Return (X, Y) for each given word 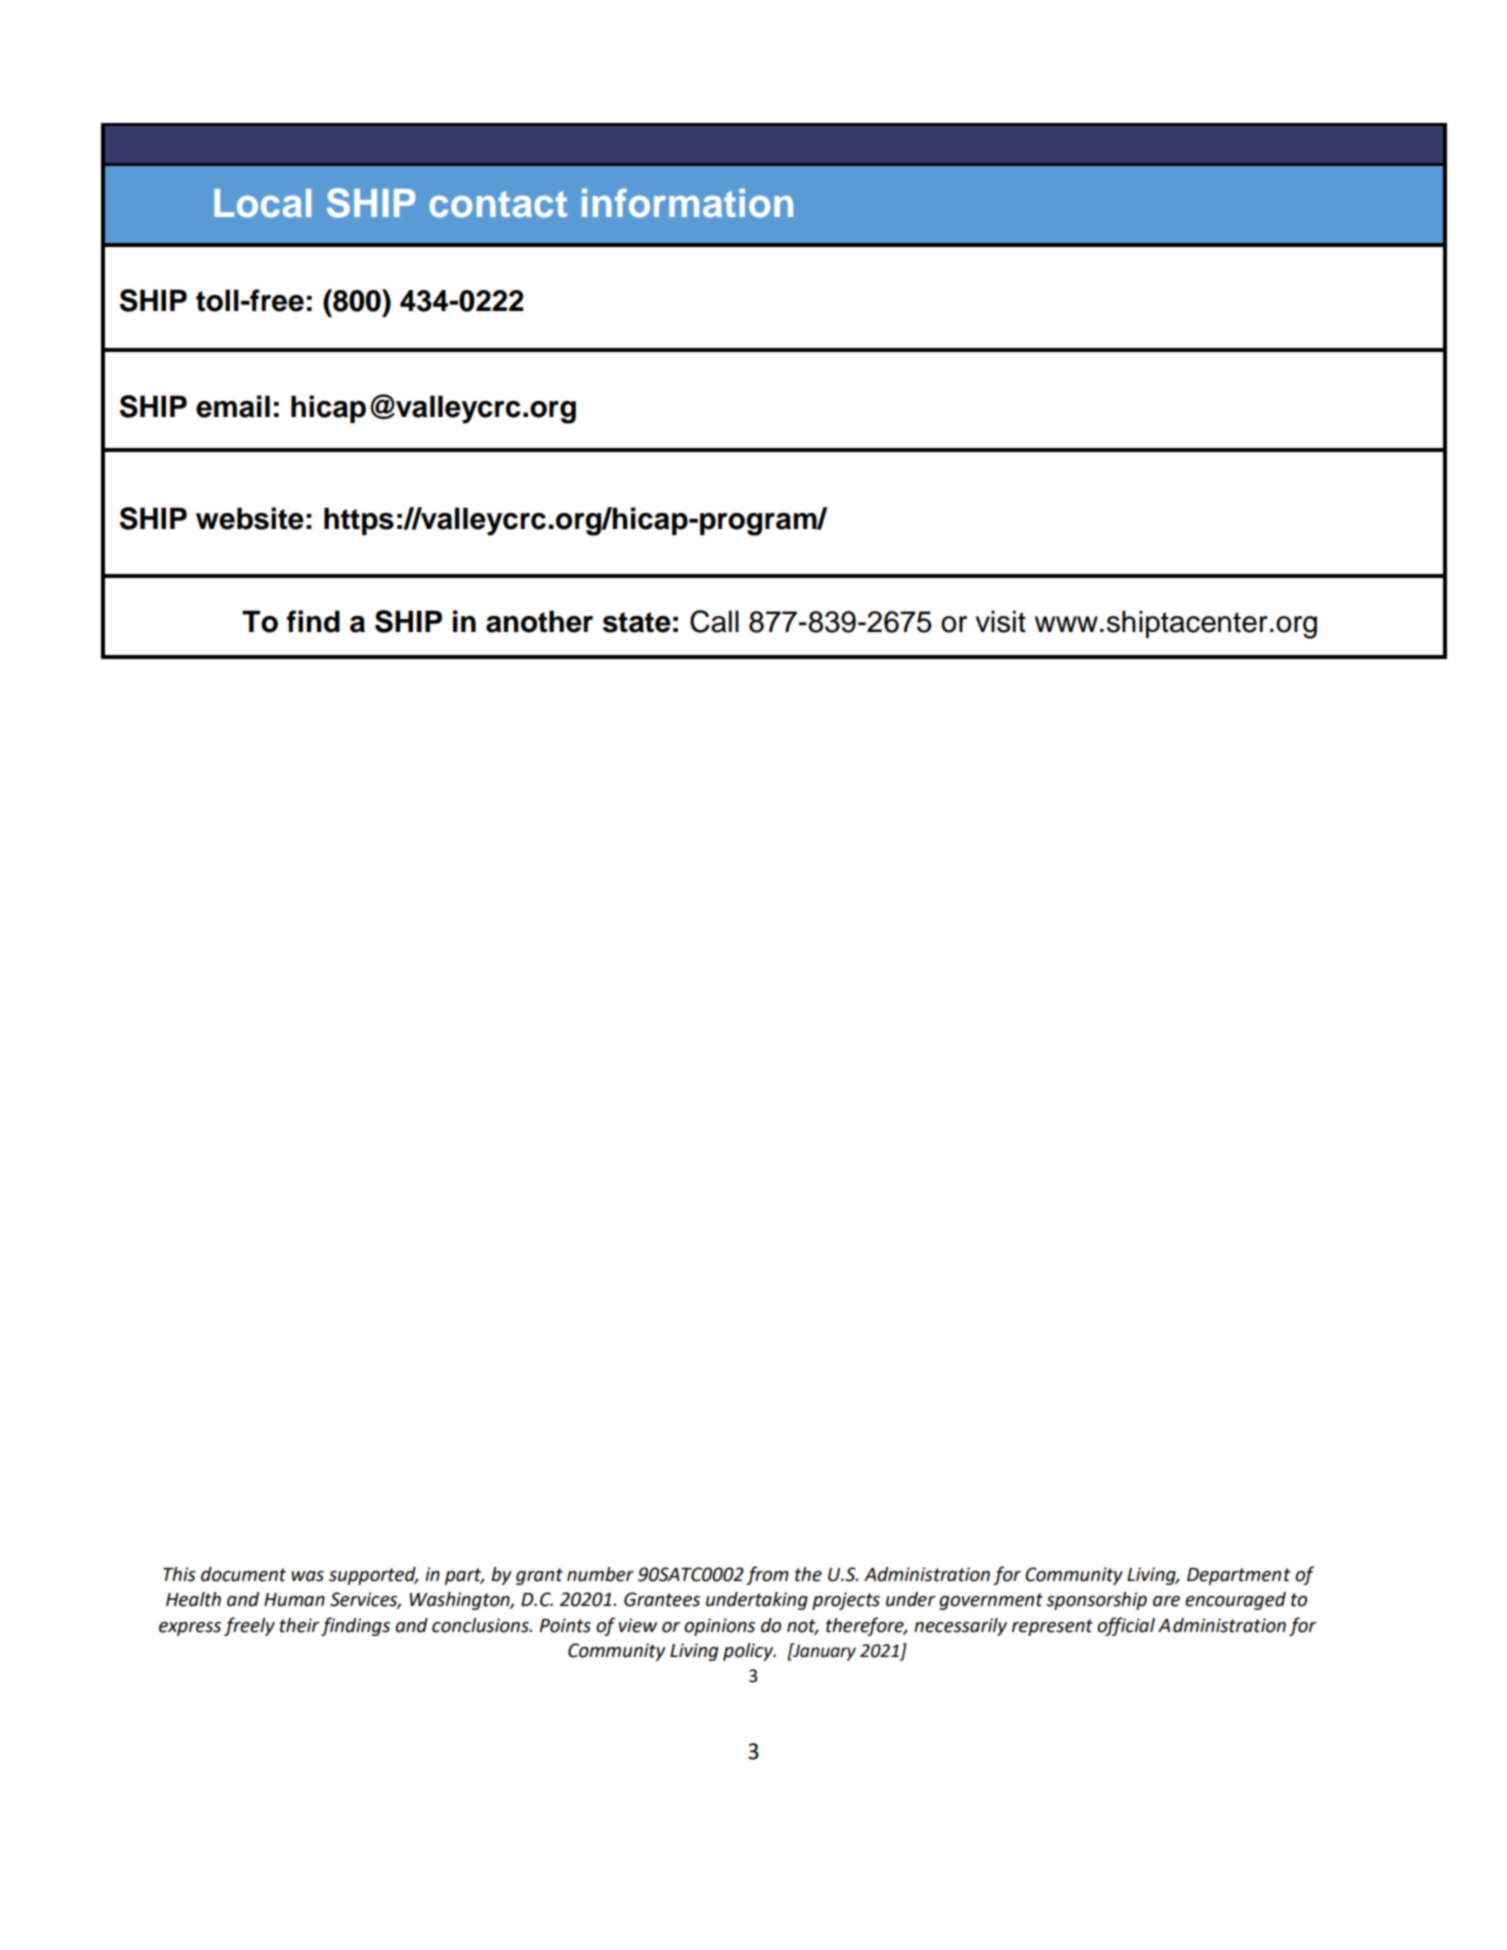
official (1126, 1626)
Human (294, 1600)
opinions (719, 1627)
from (767, 1575)
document (243, 1574)
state (637, 622)
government (991, 1601)
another (539, 621)
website (250, 518)
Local (262, 203)
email (233, 406)
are (1166, 1601)
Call (714, 621)
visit (1000, 621)
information (687, 203)
